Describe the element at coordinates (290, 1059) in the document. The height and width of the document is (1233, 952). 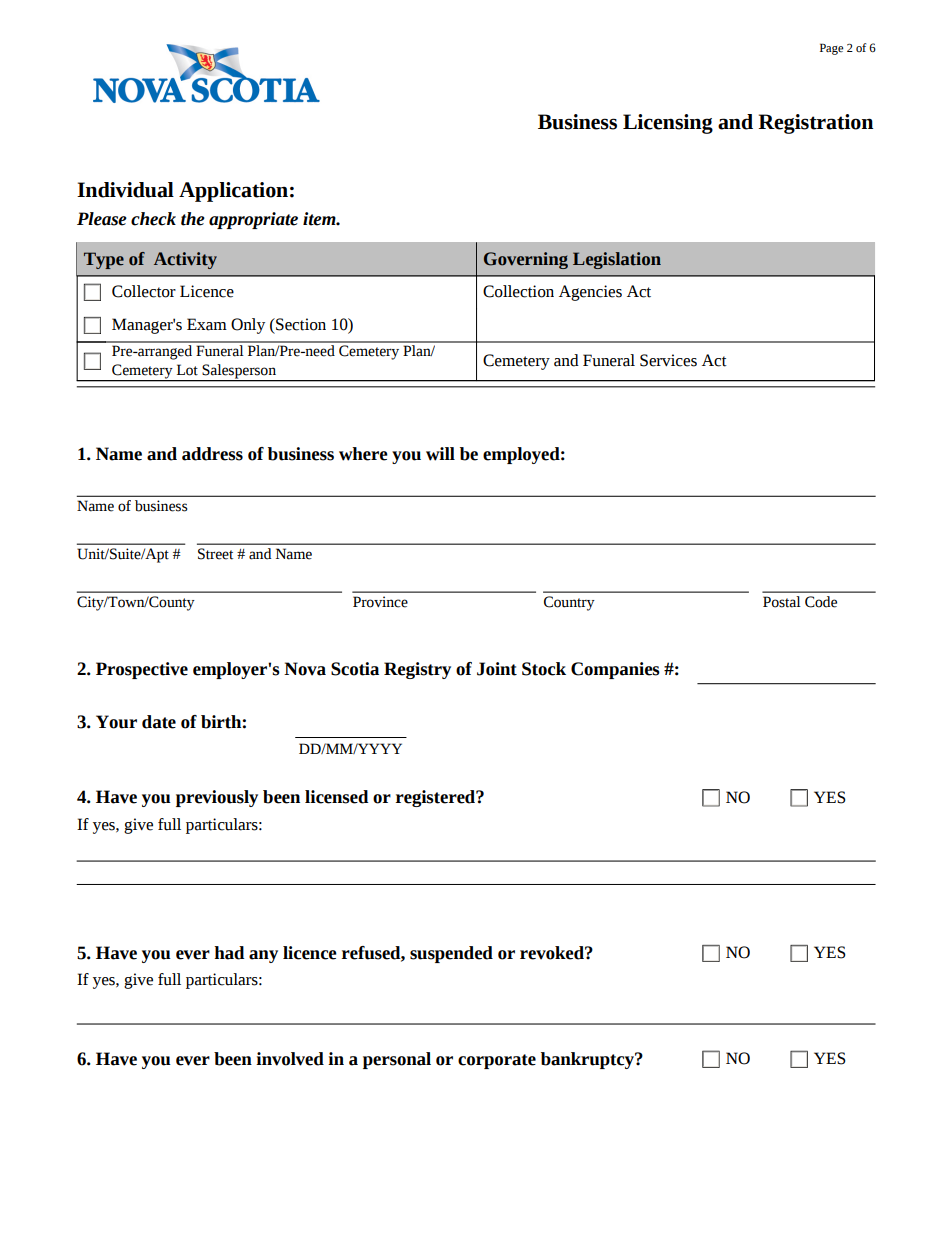
I see `involved` at that location.
